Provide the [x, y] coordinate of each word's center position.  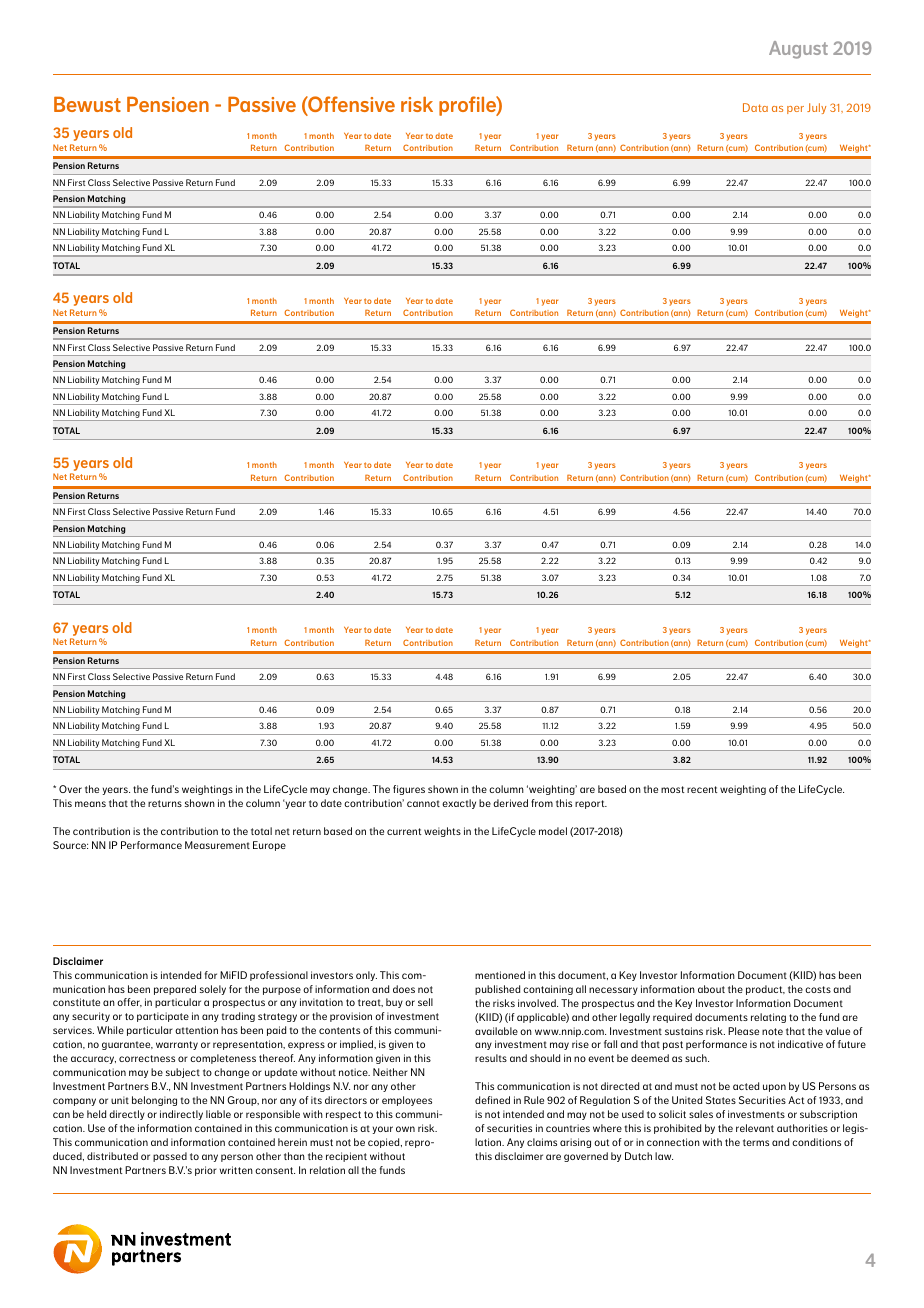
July [816, 108]
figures [409, 790]
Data [755, 107]
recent [702, 789]
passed [170, 1157]
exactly [459, 804]
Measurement [217, 845]
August [798, 50]
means [90, 804]
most [673, 789]
